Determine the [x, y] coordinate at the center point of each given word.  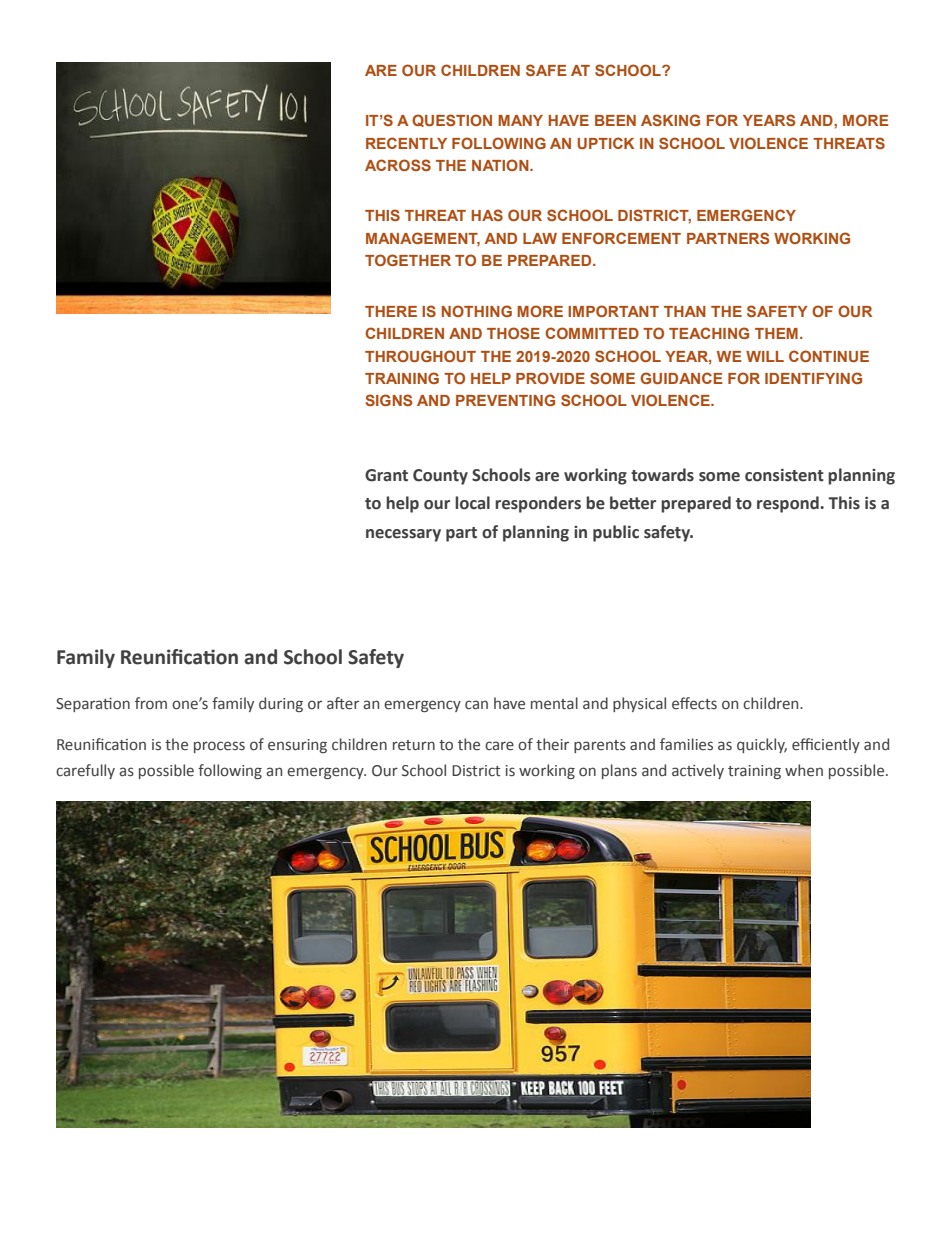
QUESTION [452, 120]
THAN [685, 311]
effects [694, 703]
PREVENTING [505, 400]
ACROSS [398, 165]
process [219, 747]
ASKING [670, 120]
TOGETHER [408, 260]
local [472, 503]
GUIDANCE [681, 378]
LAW [540, 238]
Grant [386, 475]
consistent [784, 475]
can [476, 704]
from [151, 703]
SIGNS [389, 400]
